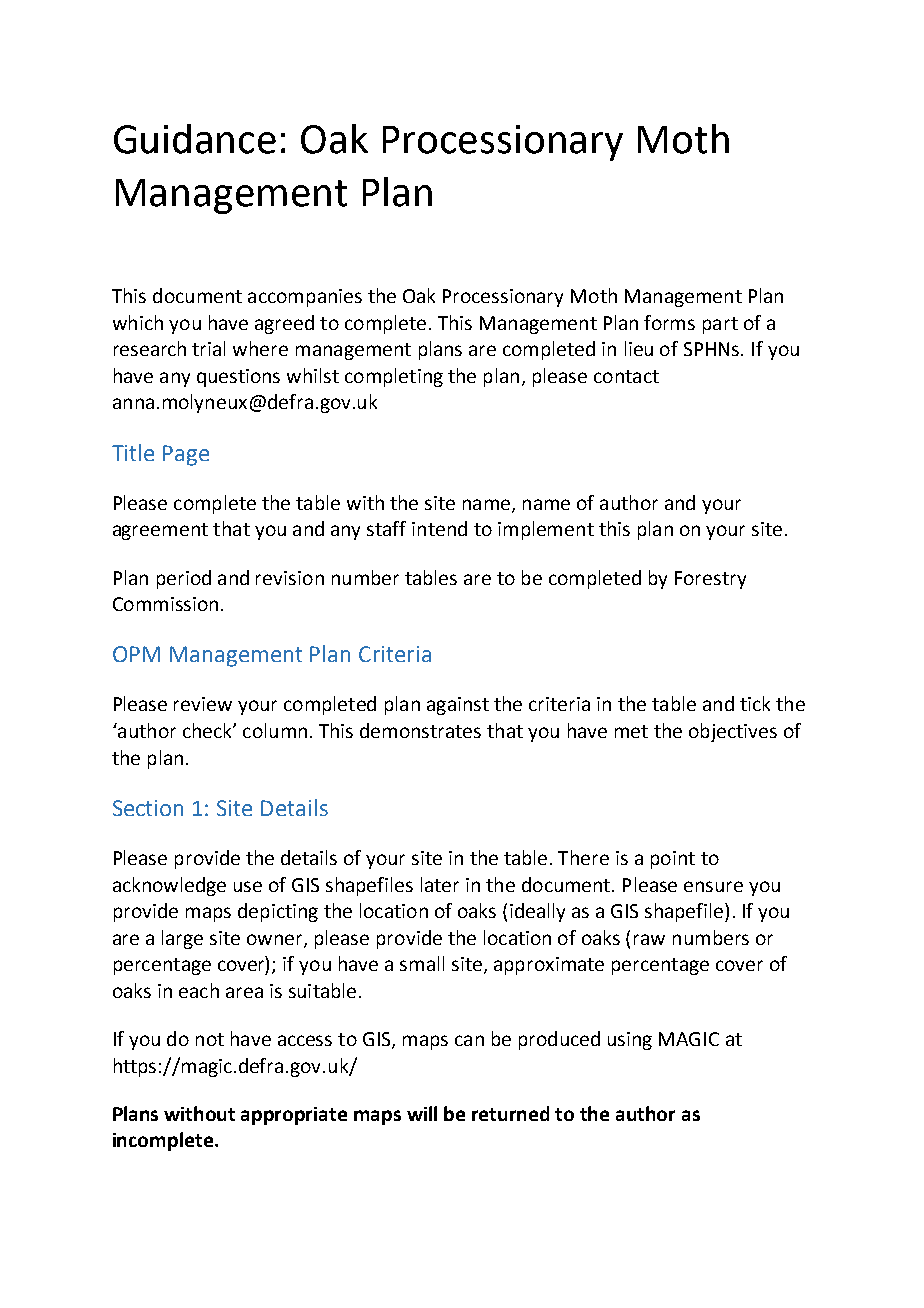  What do you see at coordinates (669, 322) in the image?
I see `forms` at bounding box center [669, 322].
